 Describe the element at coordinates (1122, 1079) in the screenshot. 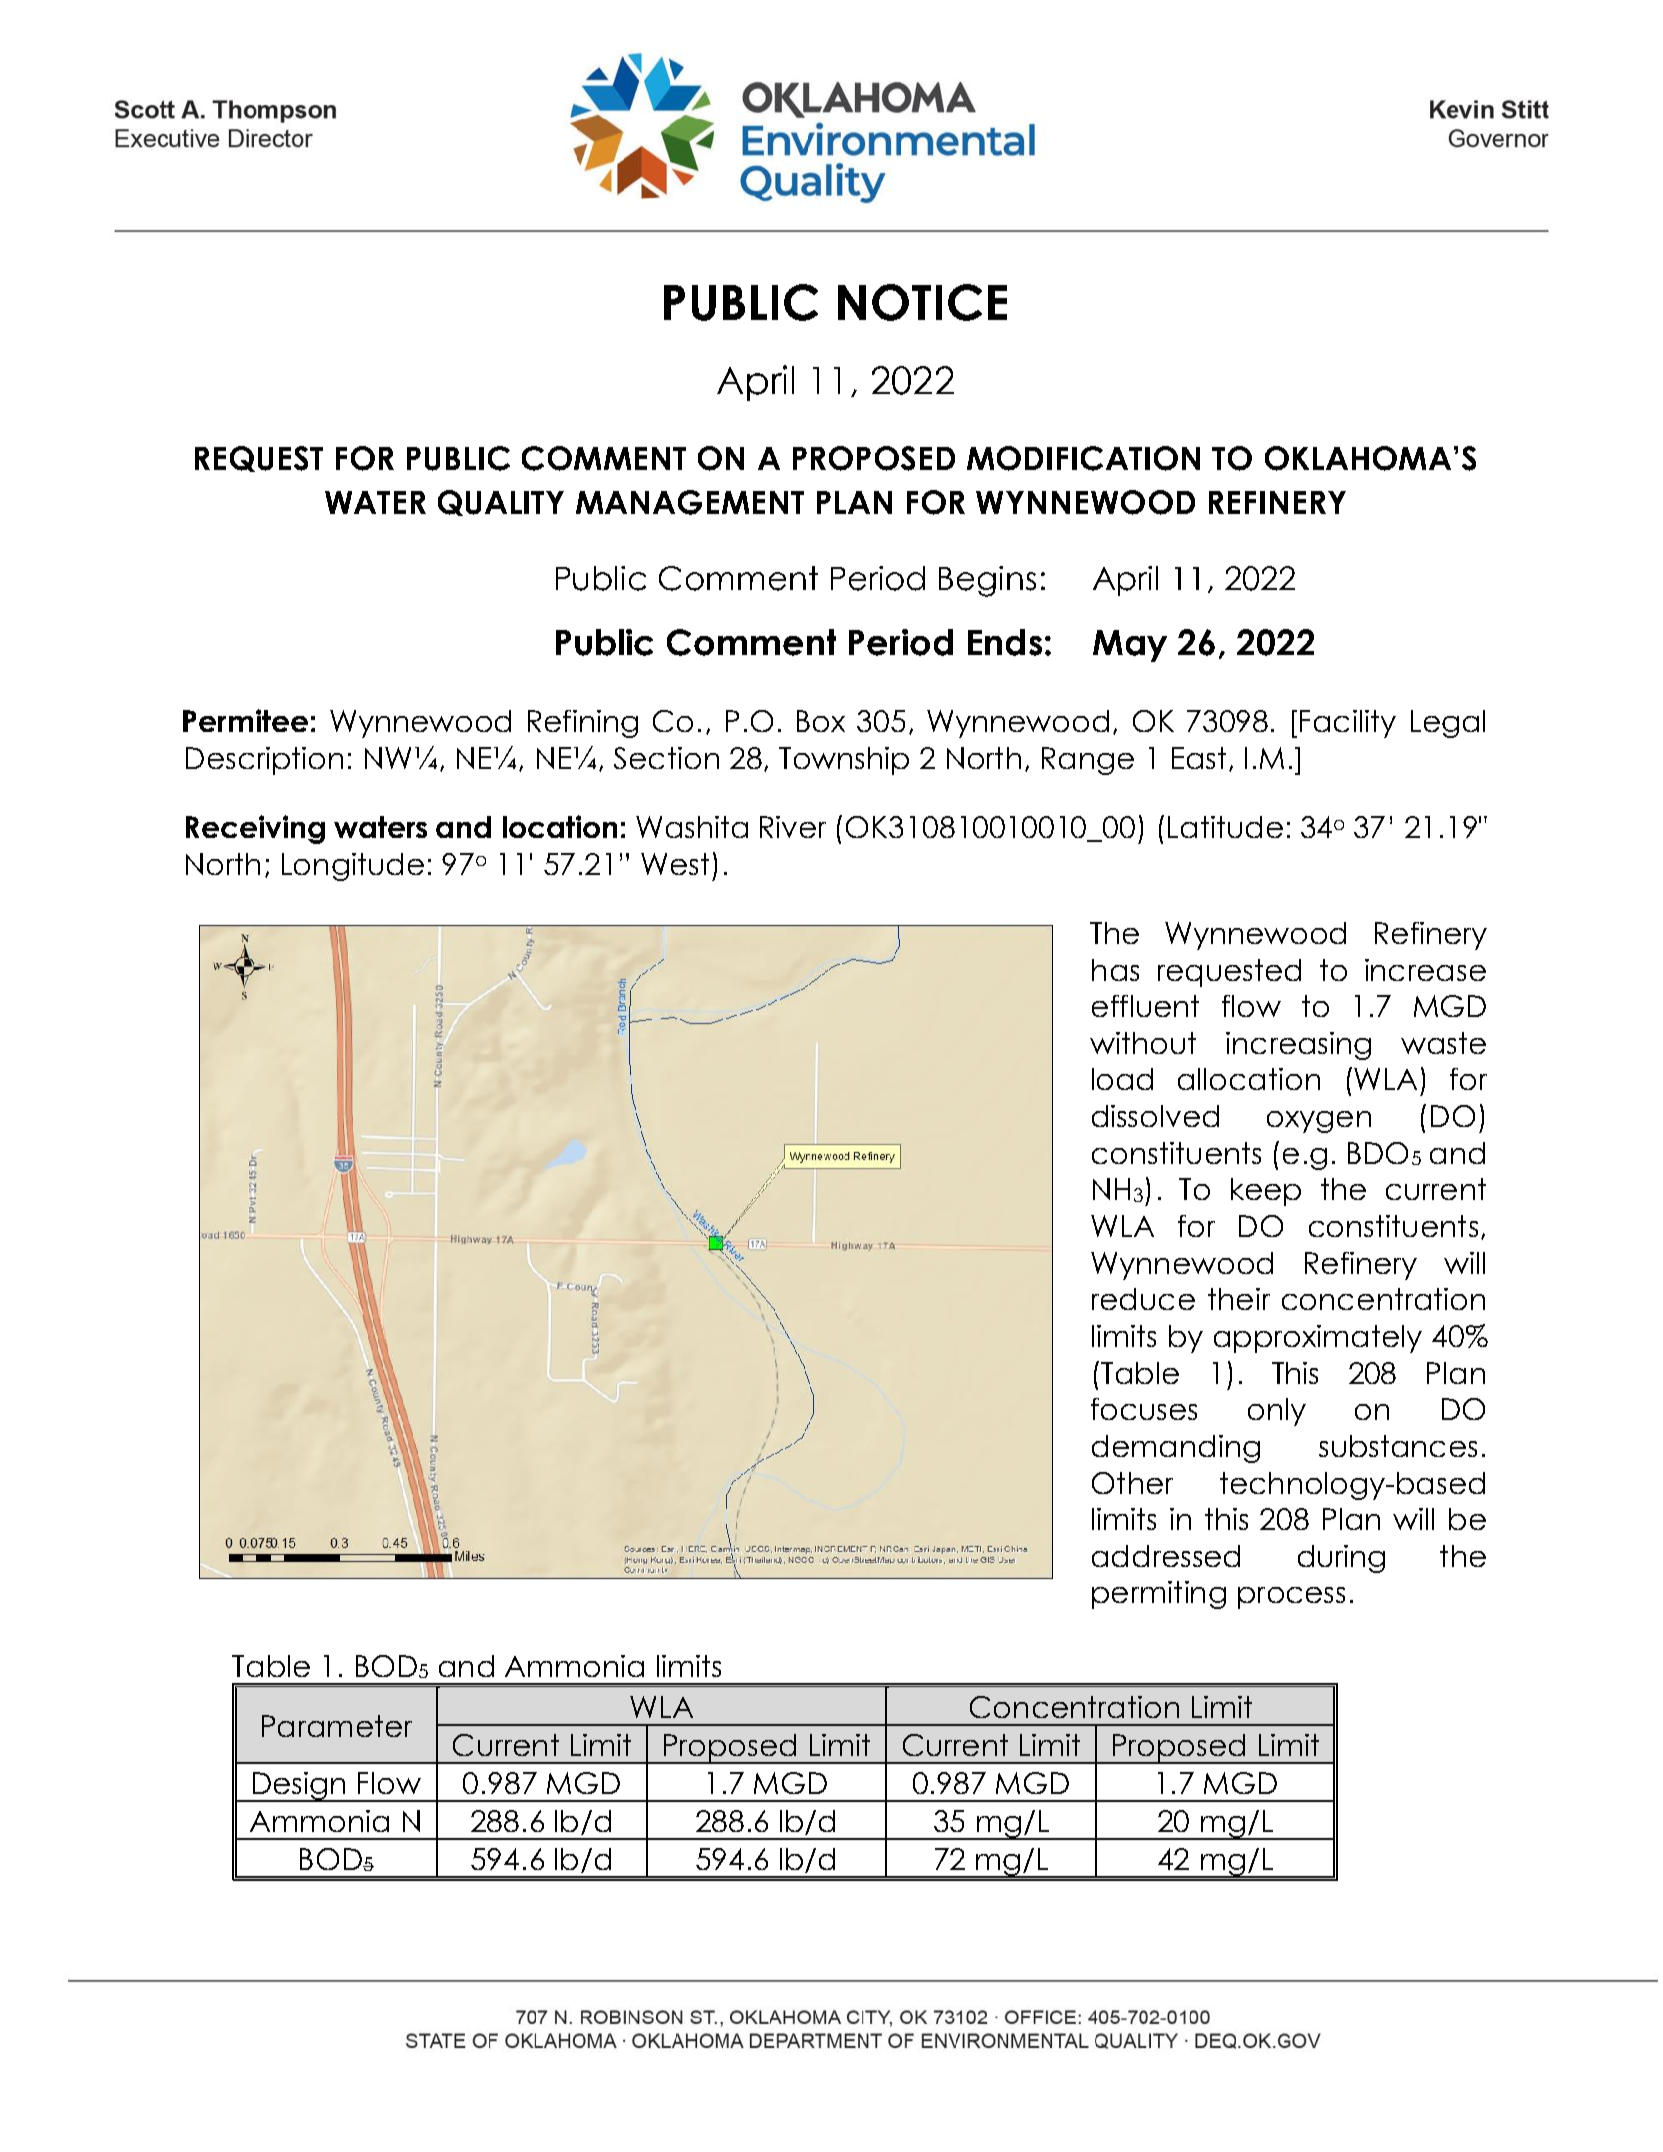

I see `load` at that location.
